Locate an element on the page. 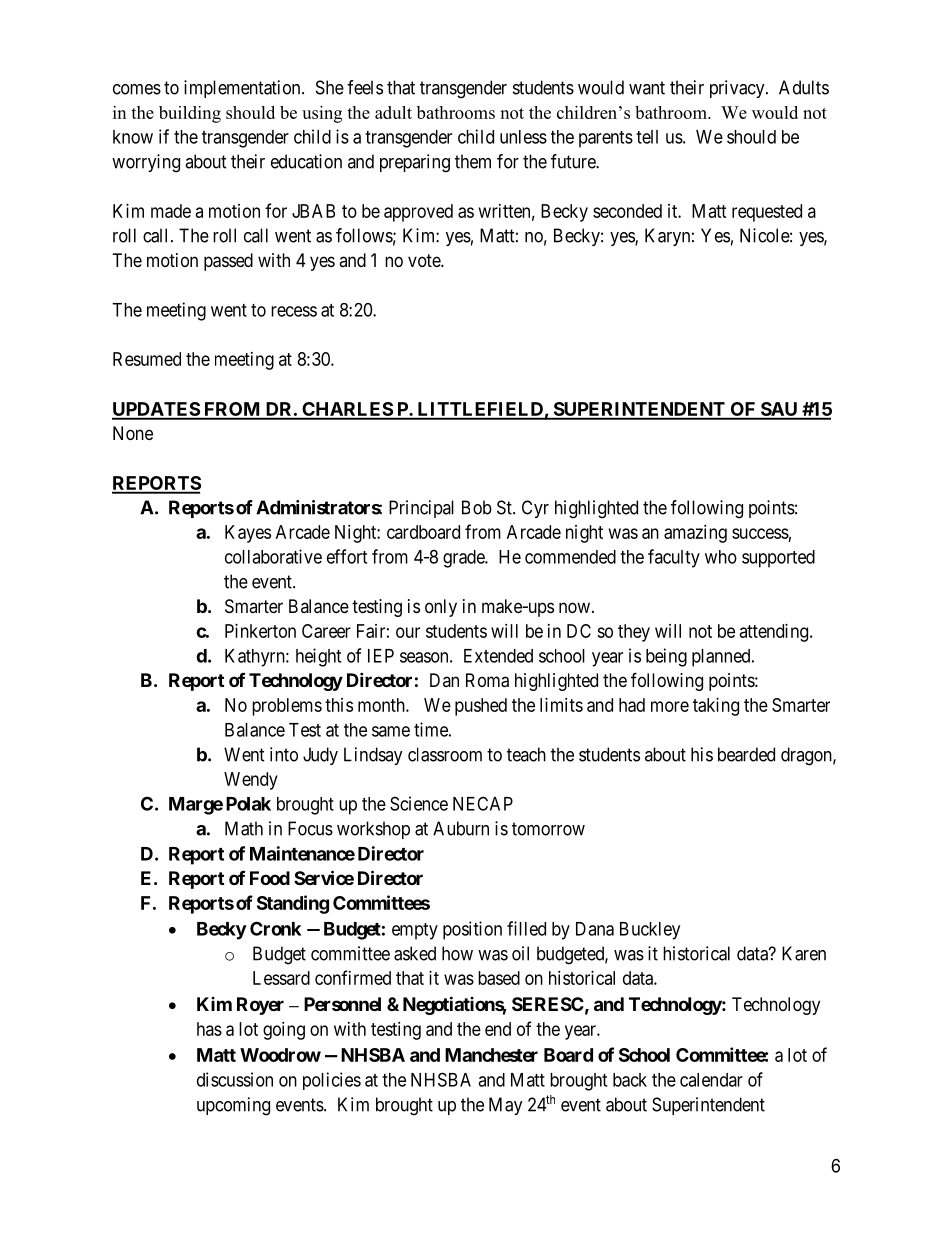 This page has width=952, height=1233. classroom is located at coordinates (445, 754).
